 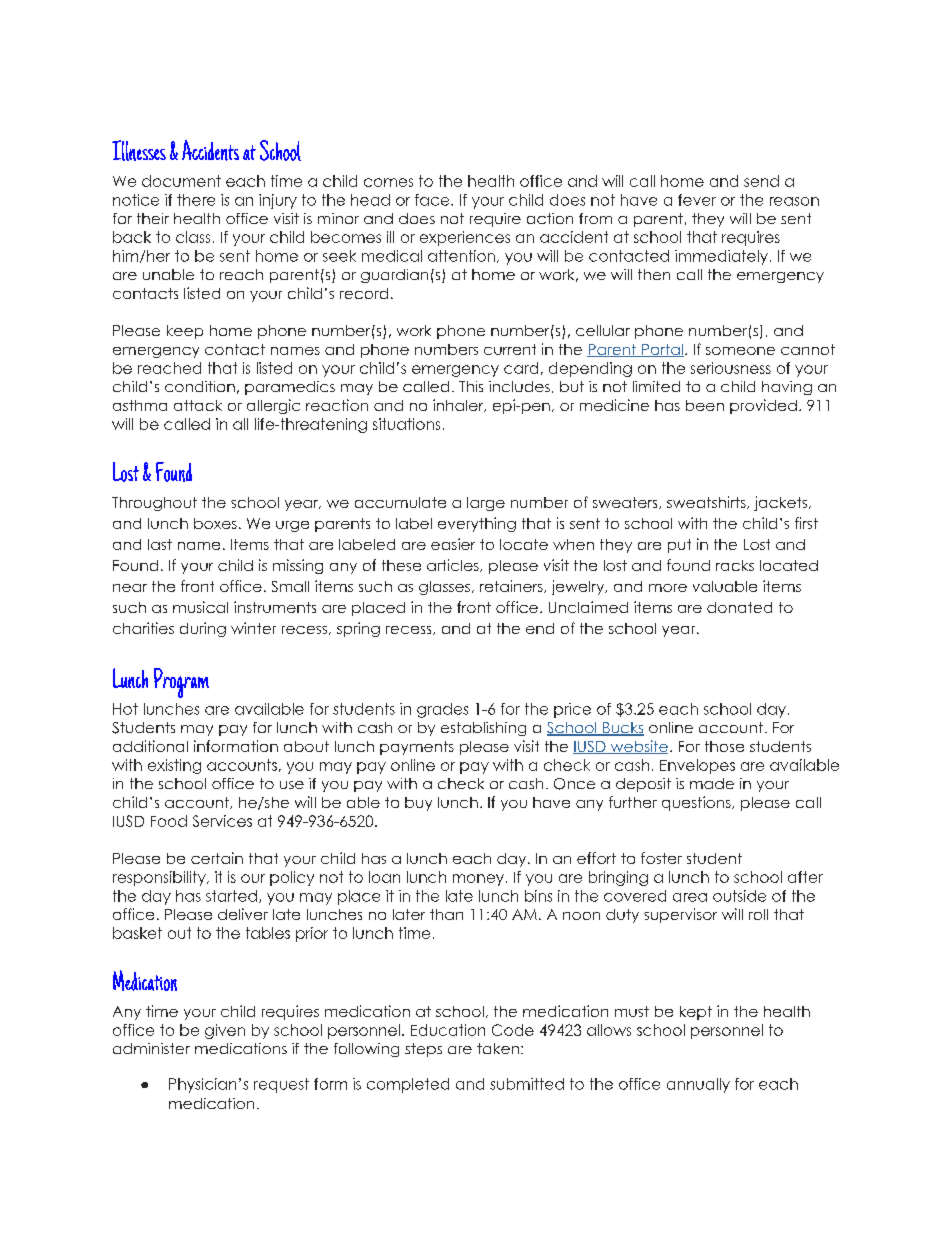 I want to click on during, so click(x=203, y=629).
